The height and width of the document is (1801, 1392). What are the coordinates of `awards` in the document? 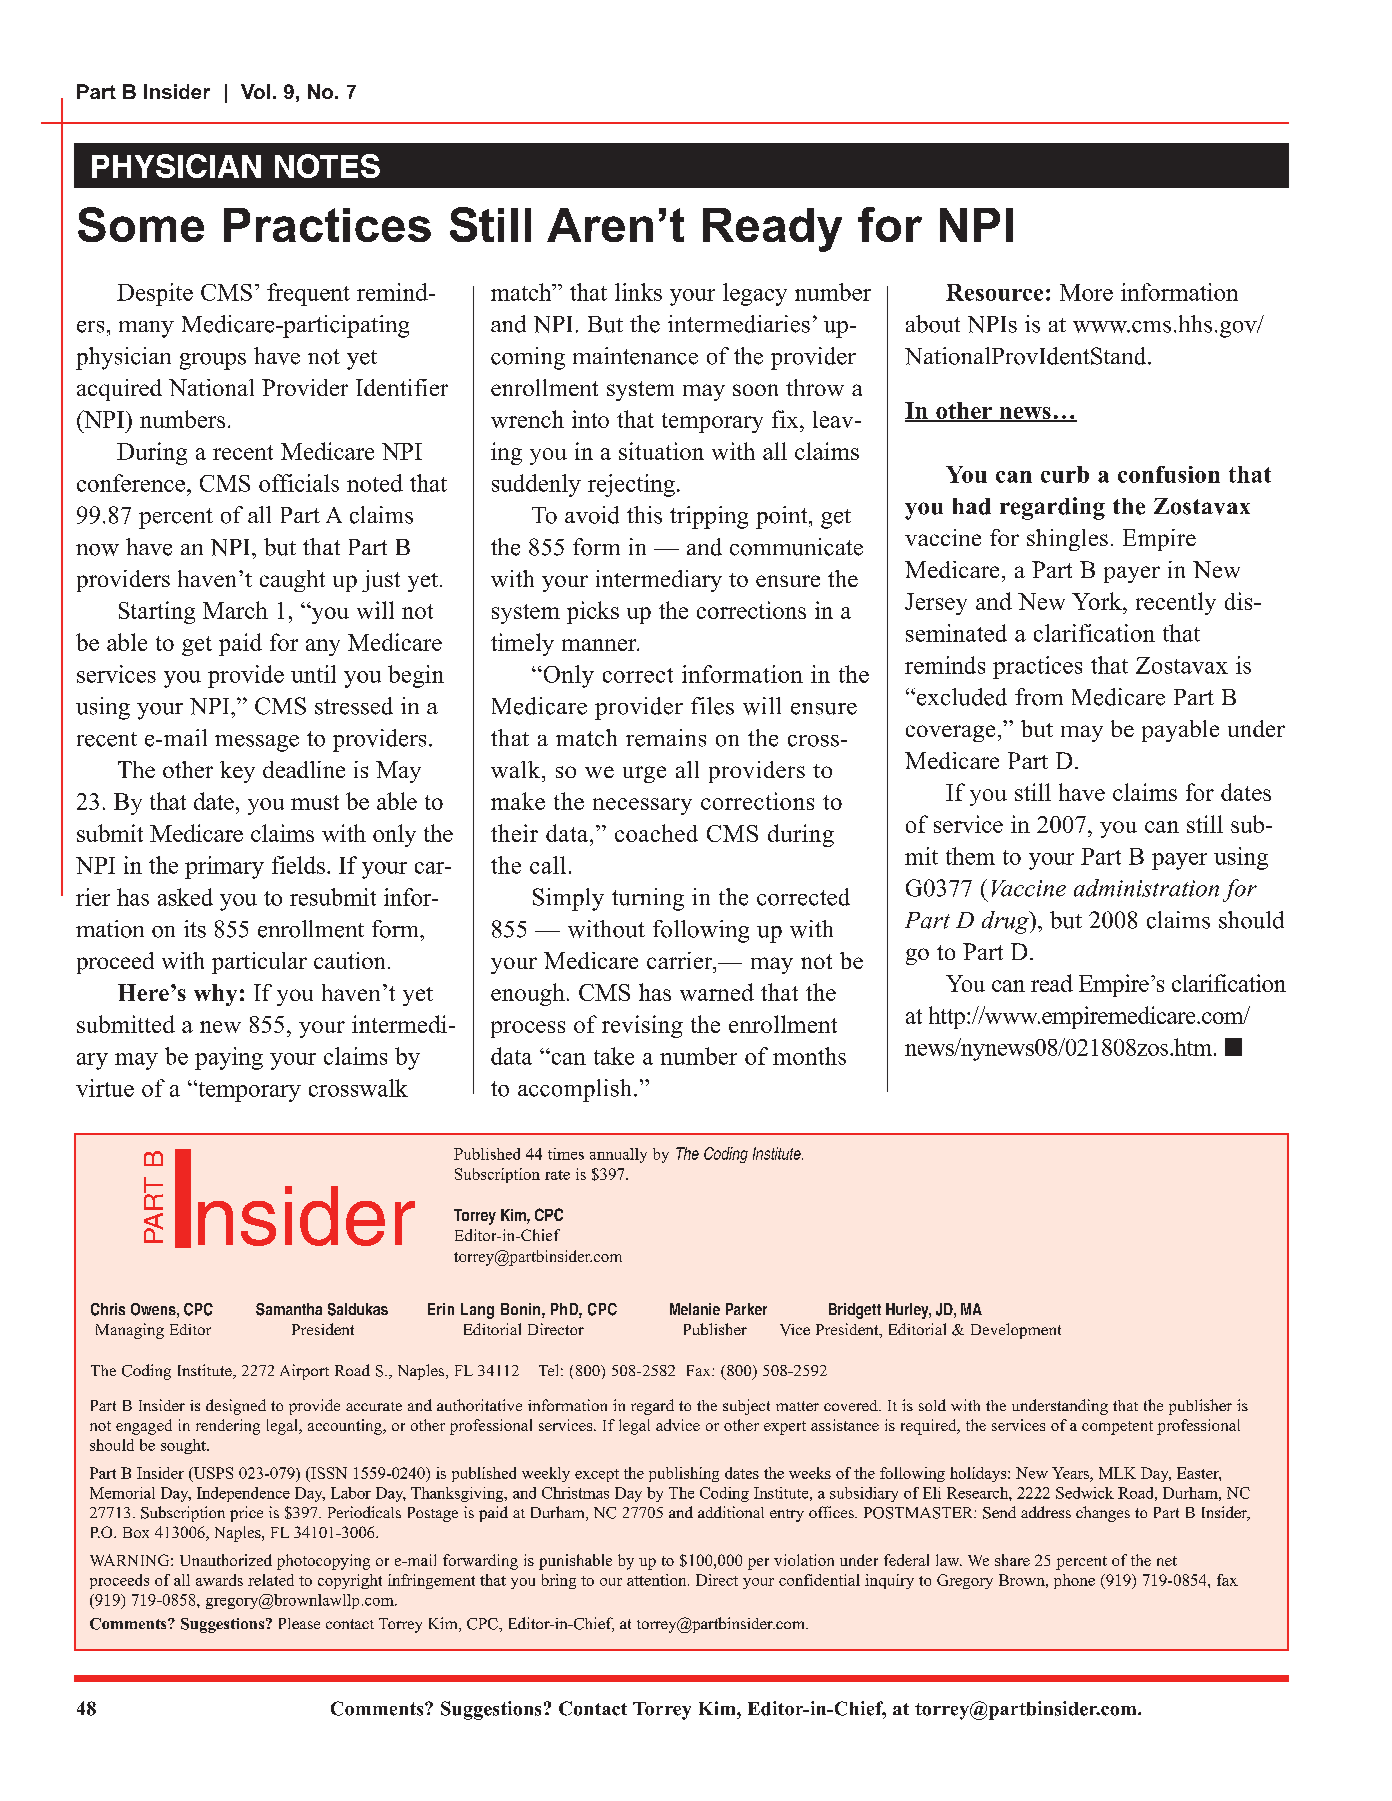 It's located at (219, 1580).
